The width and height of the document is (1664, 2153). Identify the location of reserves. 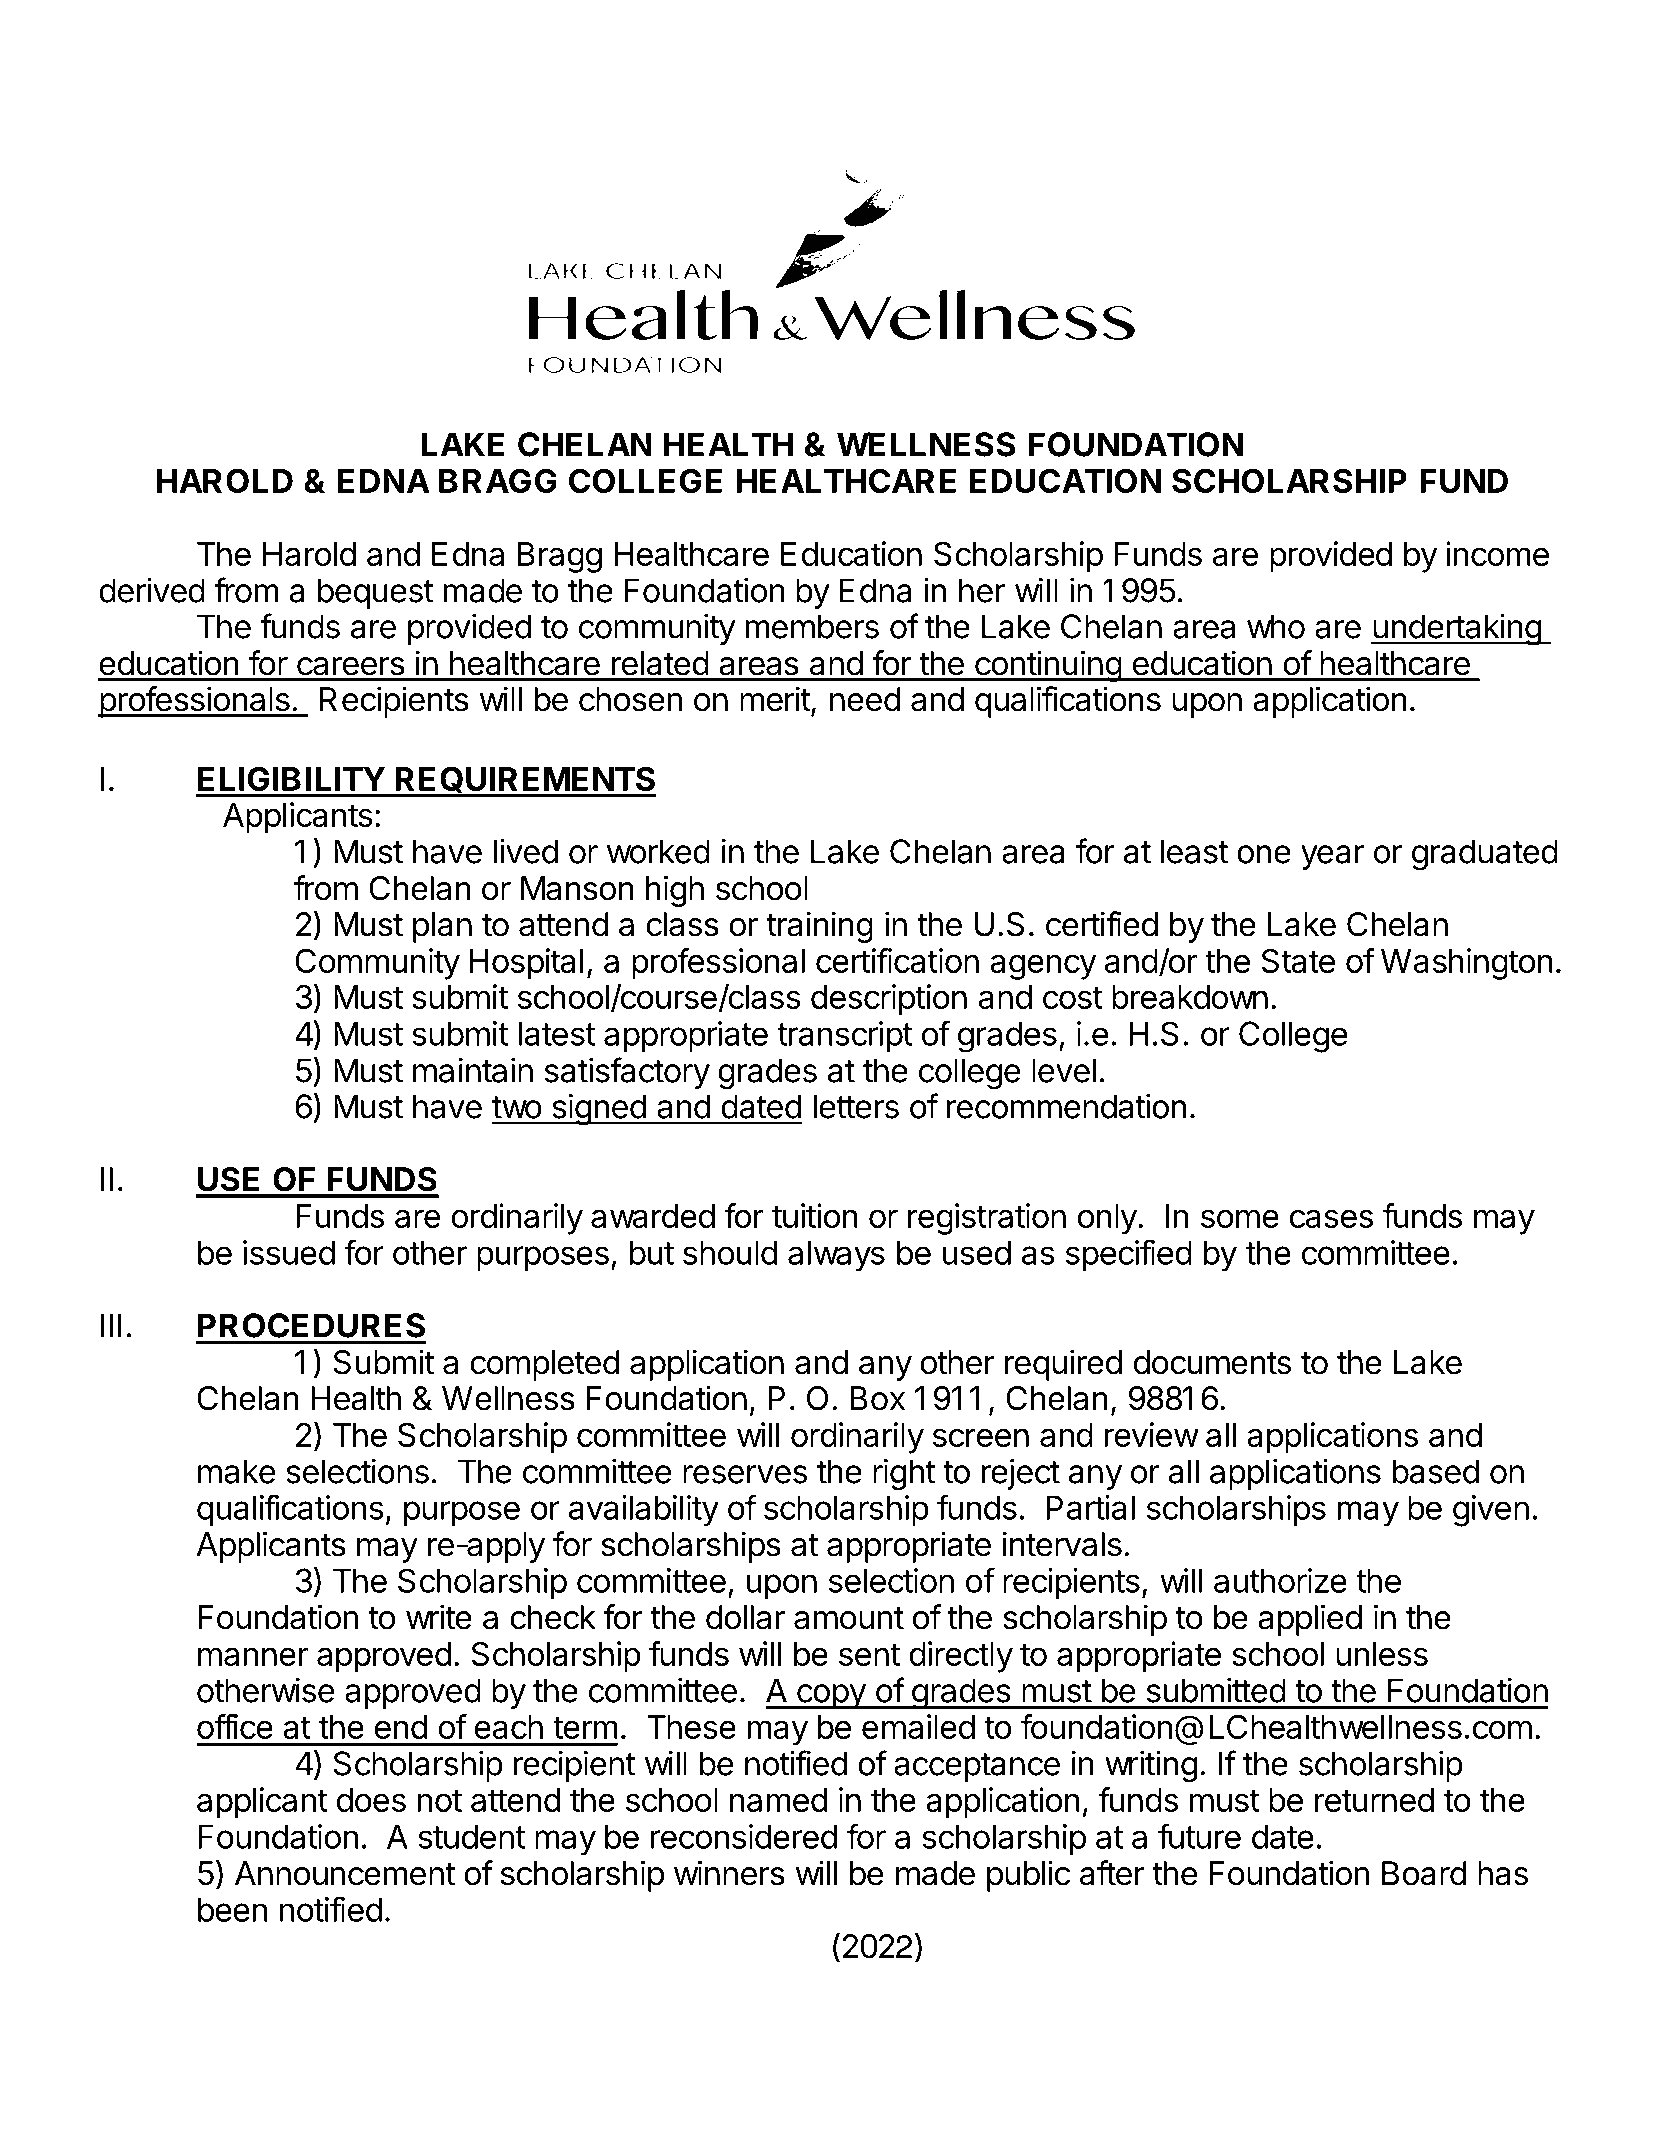
(745, 1474).
